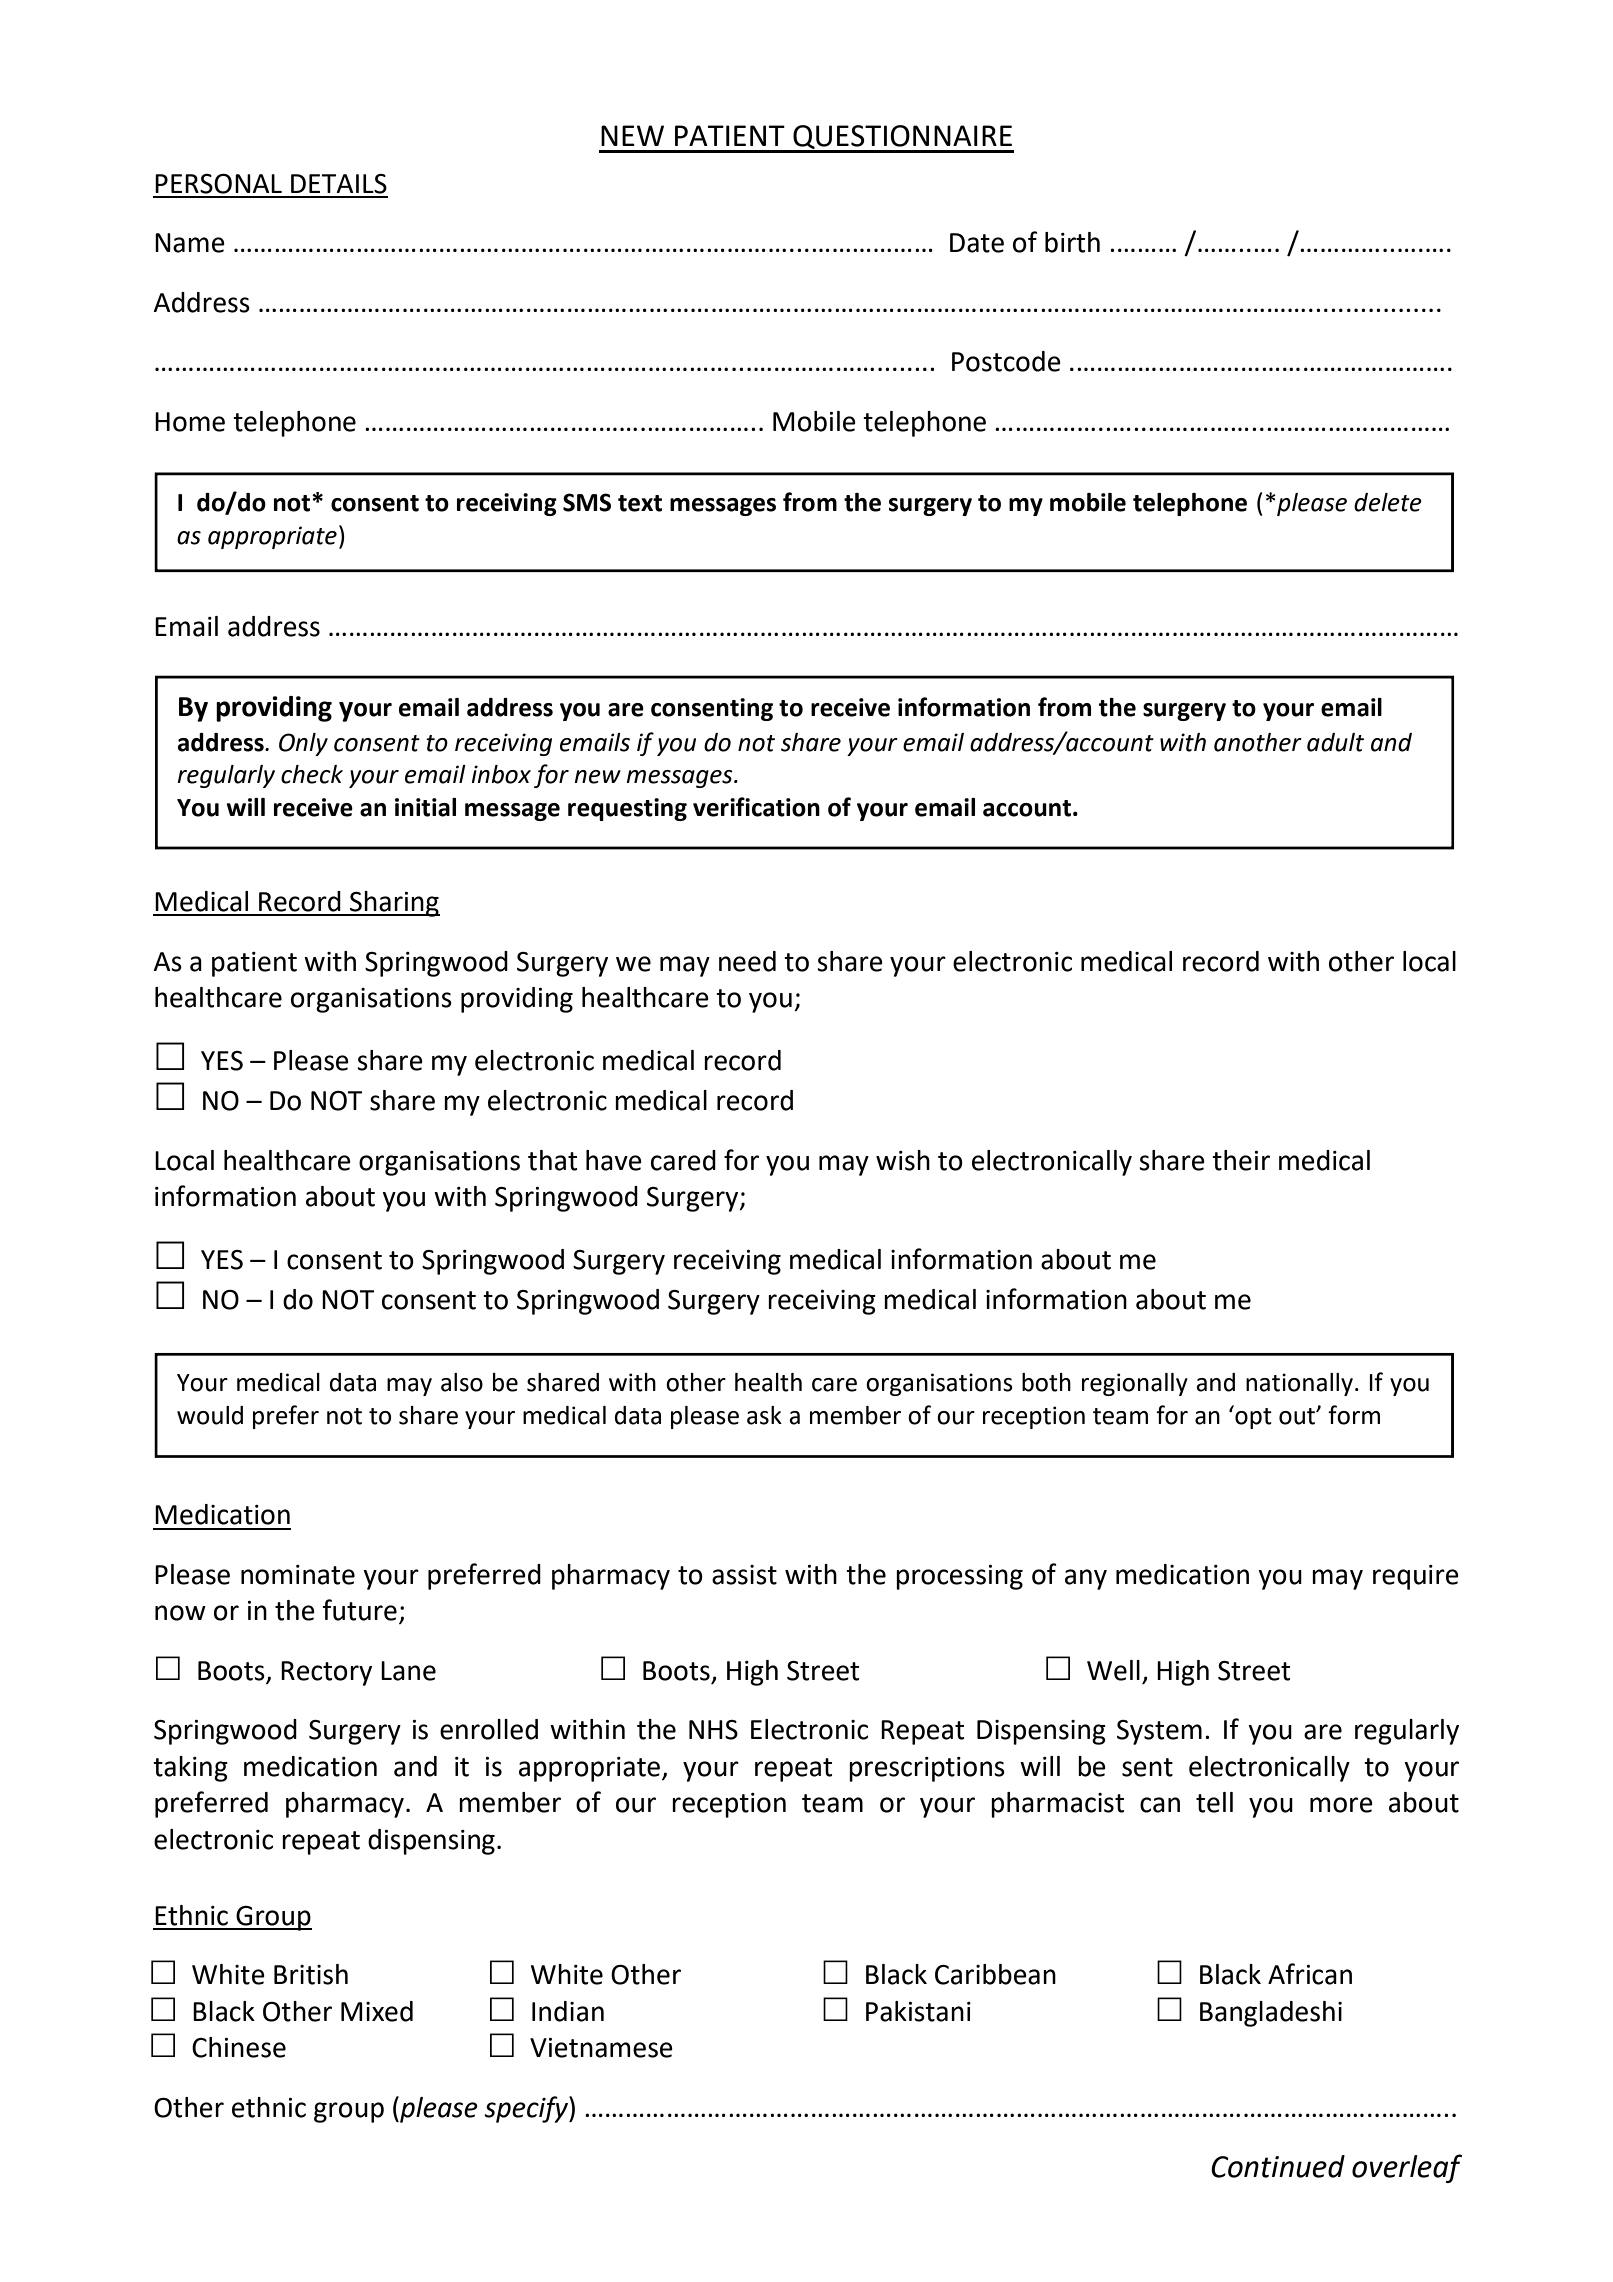  What do you see at coordinates (239, 2047) in the screenshot?
I see `Chinese` at bounding box center [239, 2047].
